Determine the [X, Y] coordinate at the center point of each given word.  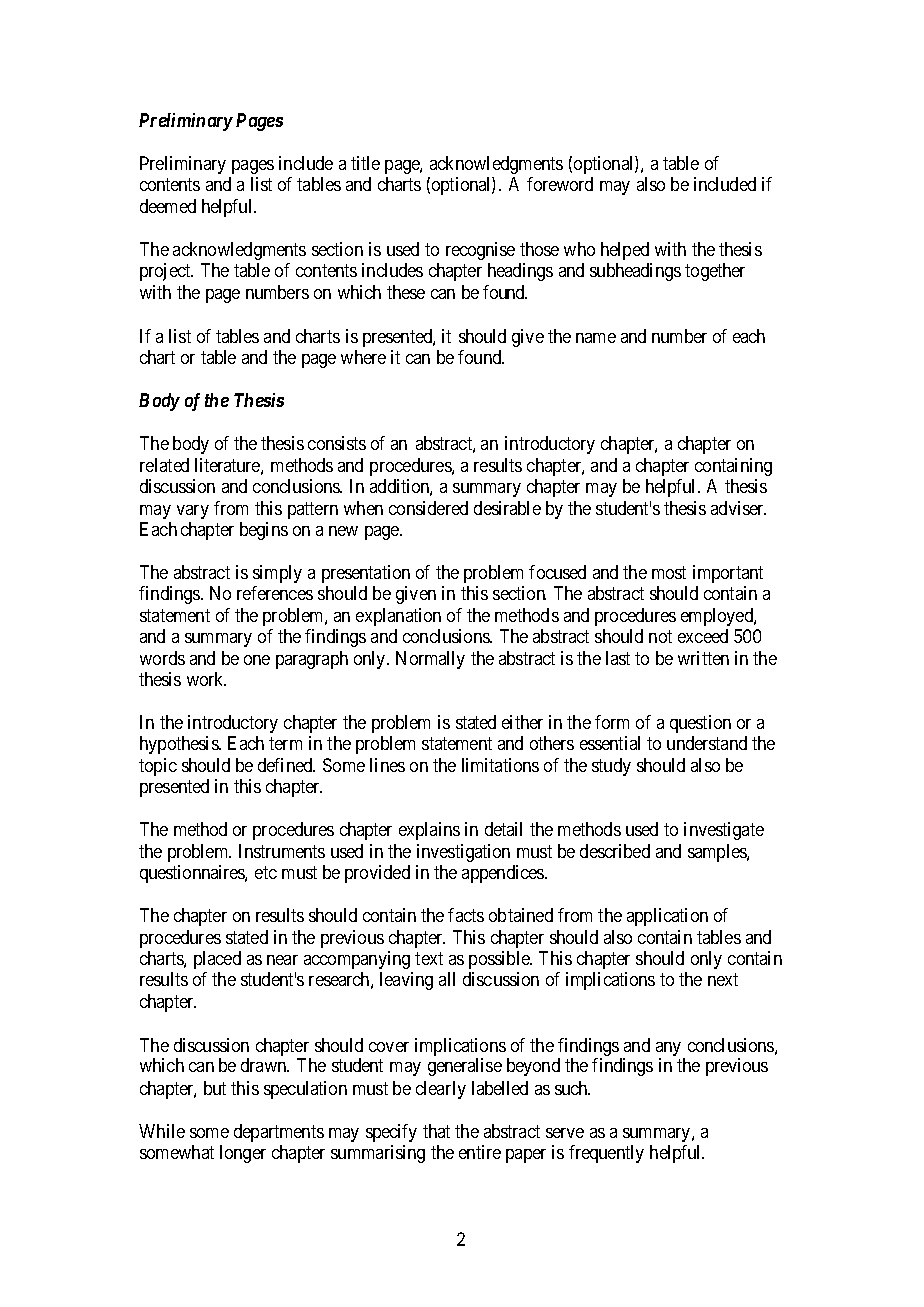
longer [243, 1154]
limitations [500, 765]
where [363, 357]
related [164, 465]
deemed [168, 206]
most [669, 572]
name [596, 338]
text [429, 959]
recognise [480, 251]
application [667, 917]
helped [625, 251]
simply [277, 574]
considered [428, 508]
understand [707, 743]
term [285, 743]
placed [217, 960]
